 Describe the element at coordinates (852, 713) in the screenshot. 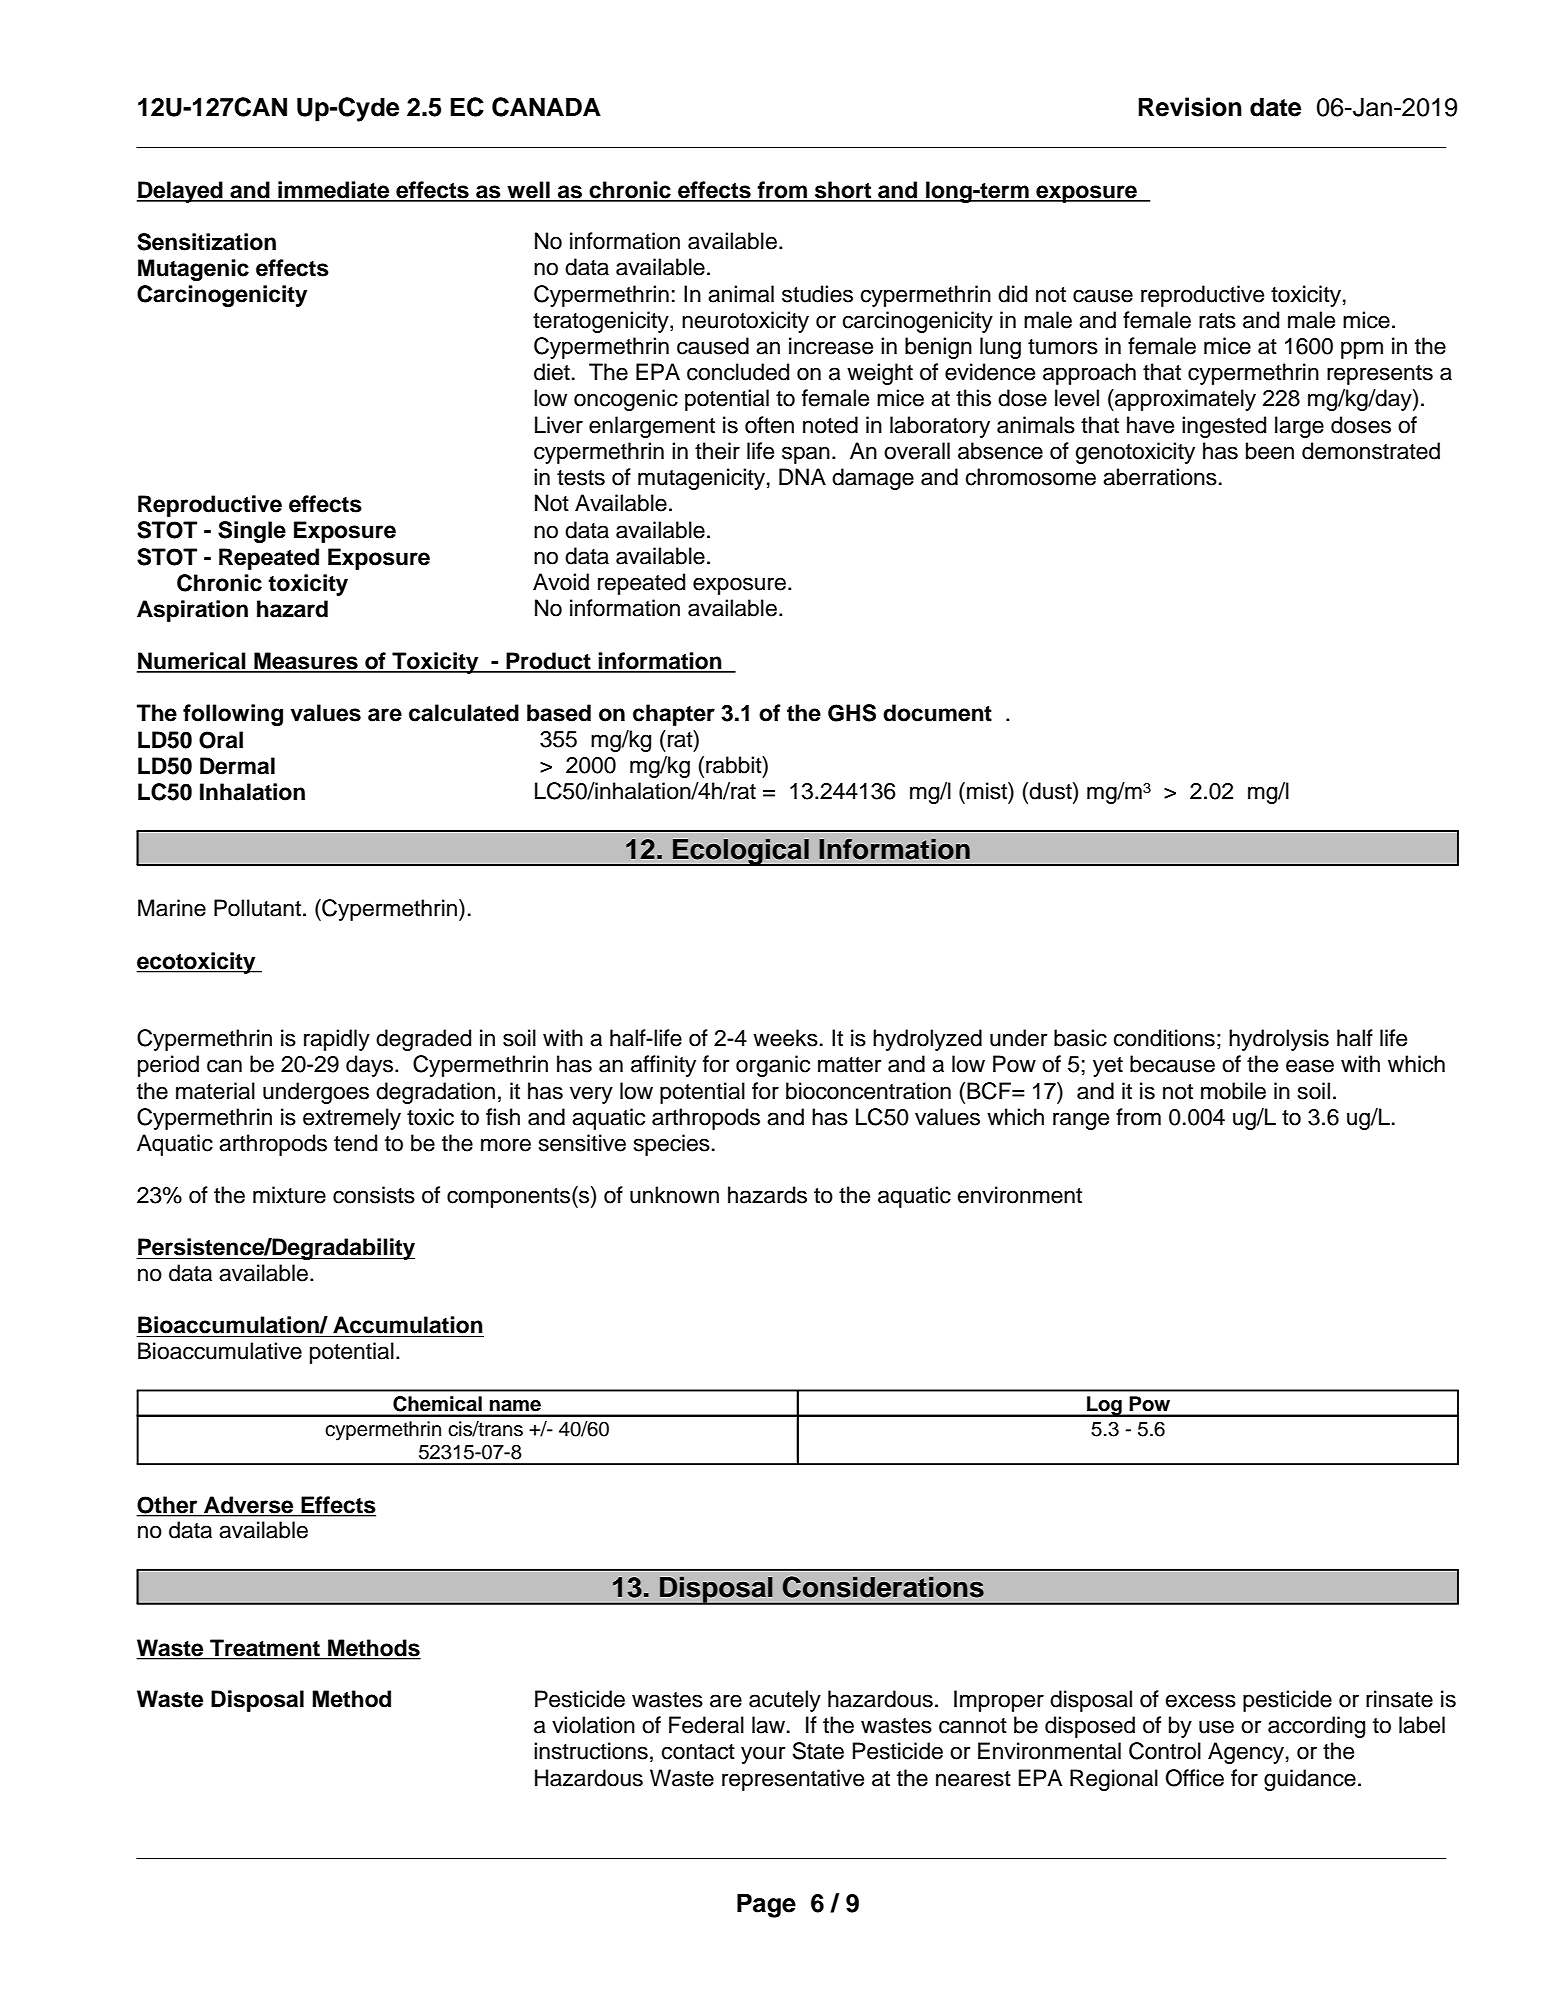

I see `GHS` at that location.
